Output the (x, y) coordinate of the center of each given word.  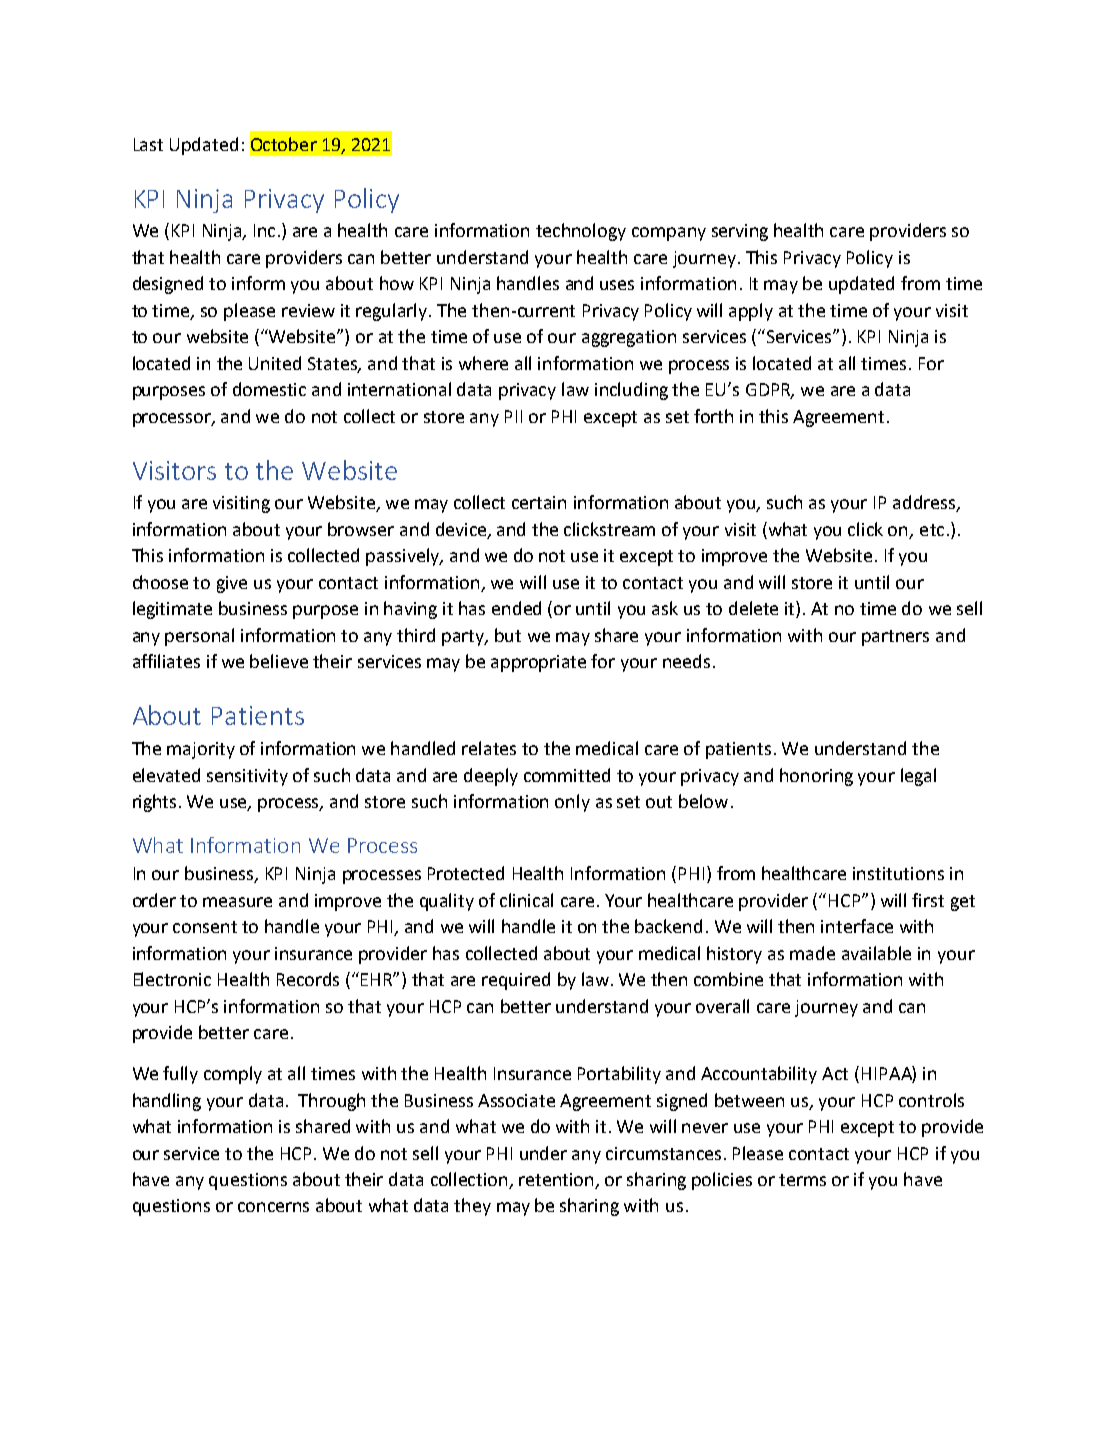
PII (513, 416)
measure (237, 902)
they (472, 1207)
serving (740, 232)
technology (581, 232)
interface (857, 926)
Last (148, 144)
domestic (269, 389)
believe (279, 661)
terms (802, 1180)
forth (713, 416)
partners (895, 638)
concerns (273, 1207)
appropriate (538, 663)
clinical (526, 900)
